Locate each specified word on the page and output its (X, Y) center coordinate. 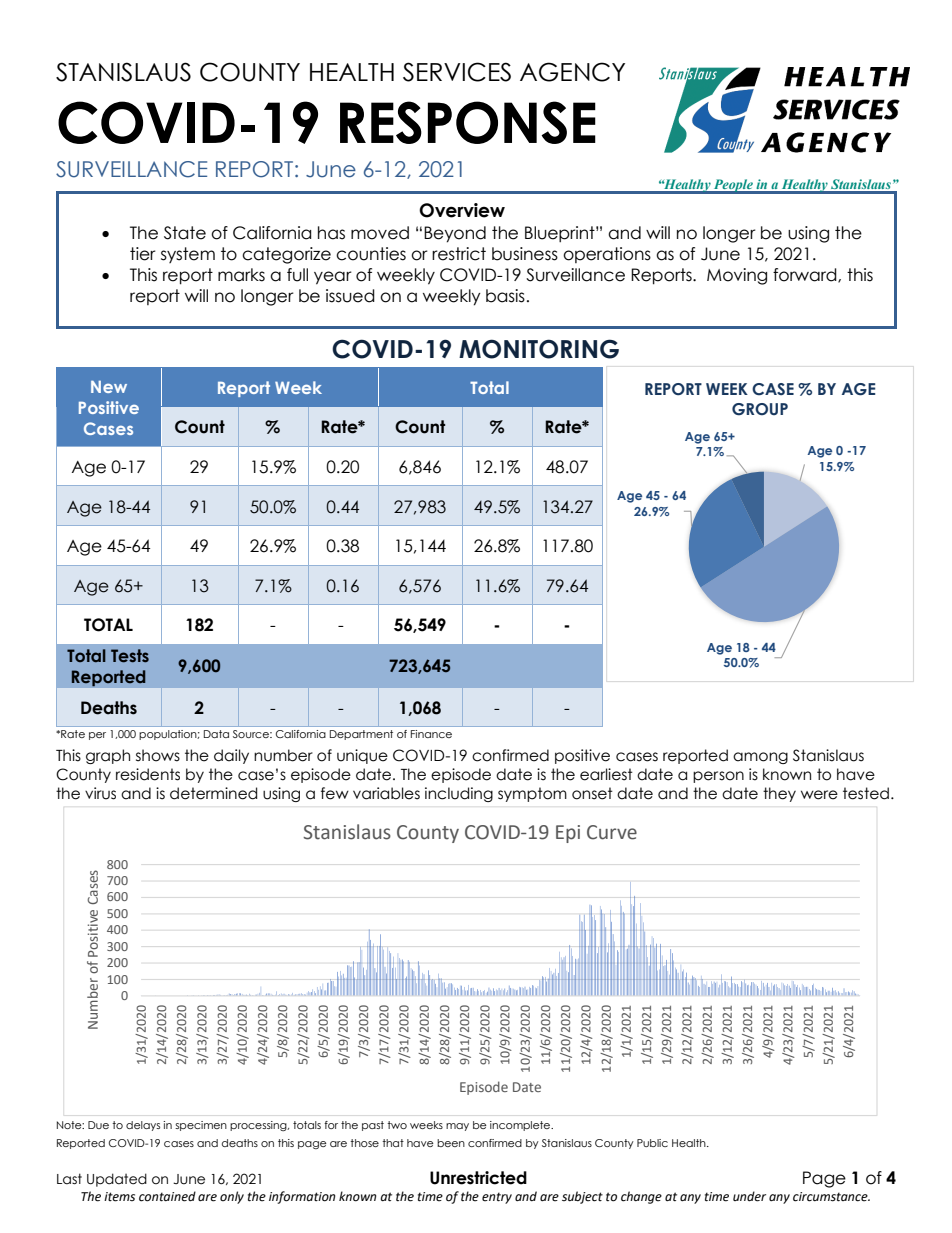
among (760, 758)
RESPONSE (468, 122)
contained (167, 1196)
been (451, 1143)
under (749, 1196)
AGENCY (572, 72)
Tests (130, 656)
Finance (431, 734)
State (185, 233)
